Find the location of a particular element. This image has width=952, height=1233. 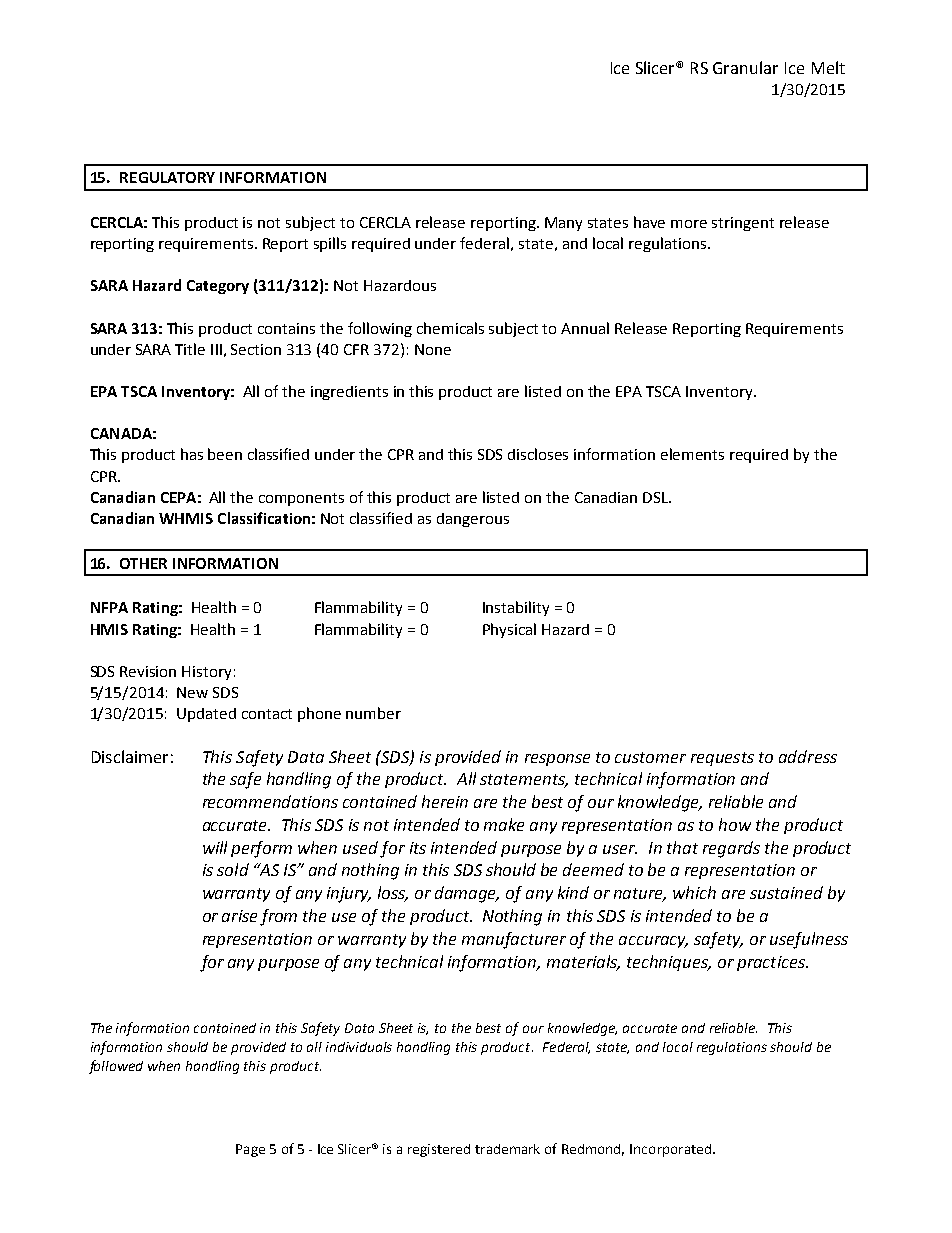

Page is located at coordinates (250, 1150).
